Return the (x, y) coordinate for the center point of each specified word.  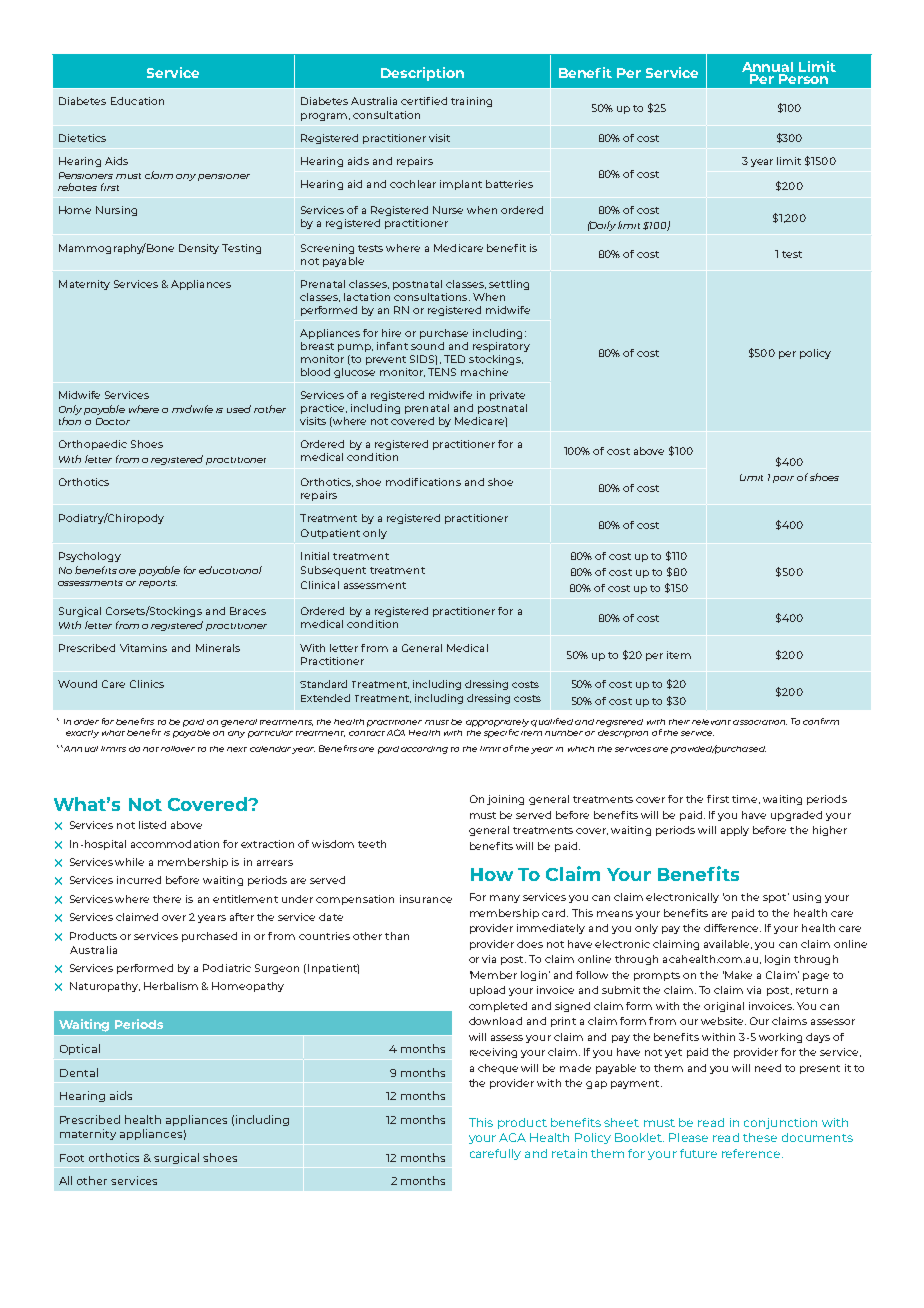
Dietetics (82, 138)
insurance (426, 899)
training (471, 102)
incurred (139, 880)
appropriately (497, 723)
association (760, 722)
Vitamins (143, 648)
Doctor (113, 421)
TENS (442, 372)
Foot (72, 1158)
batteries (509, 184)
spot (776, 898)
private (507, 396)
